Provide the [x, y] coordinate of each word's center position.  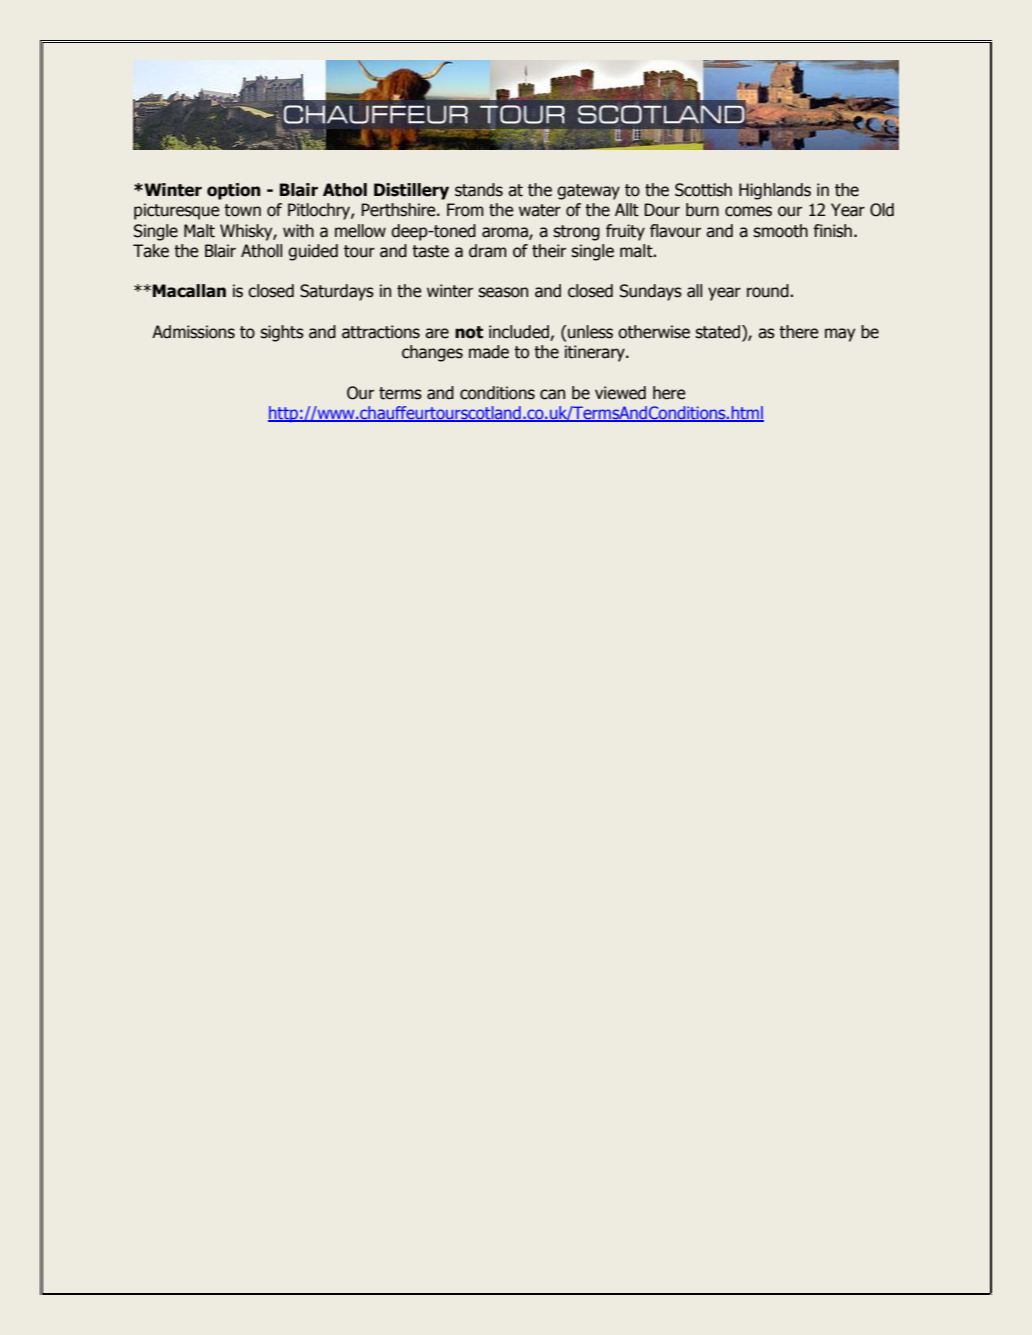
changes [432, 353]
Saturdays [337, 292]
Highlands [775, 191]
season [503, 292]
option [234, 191]
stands [479, 190]
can [552, 394]
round [769, 291]
